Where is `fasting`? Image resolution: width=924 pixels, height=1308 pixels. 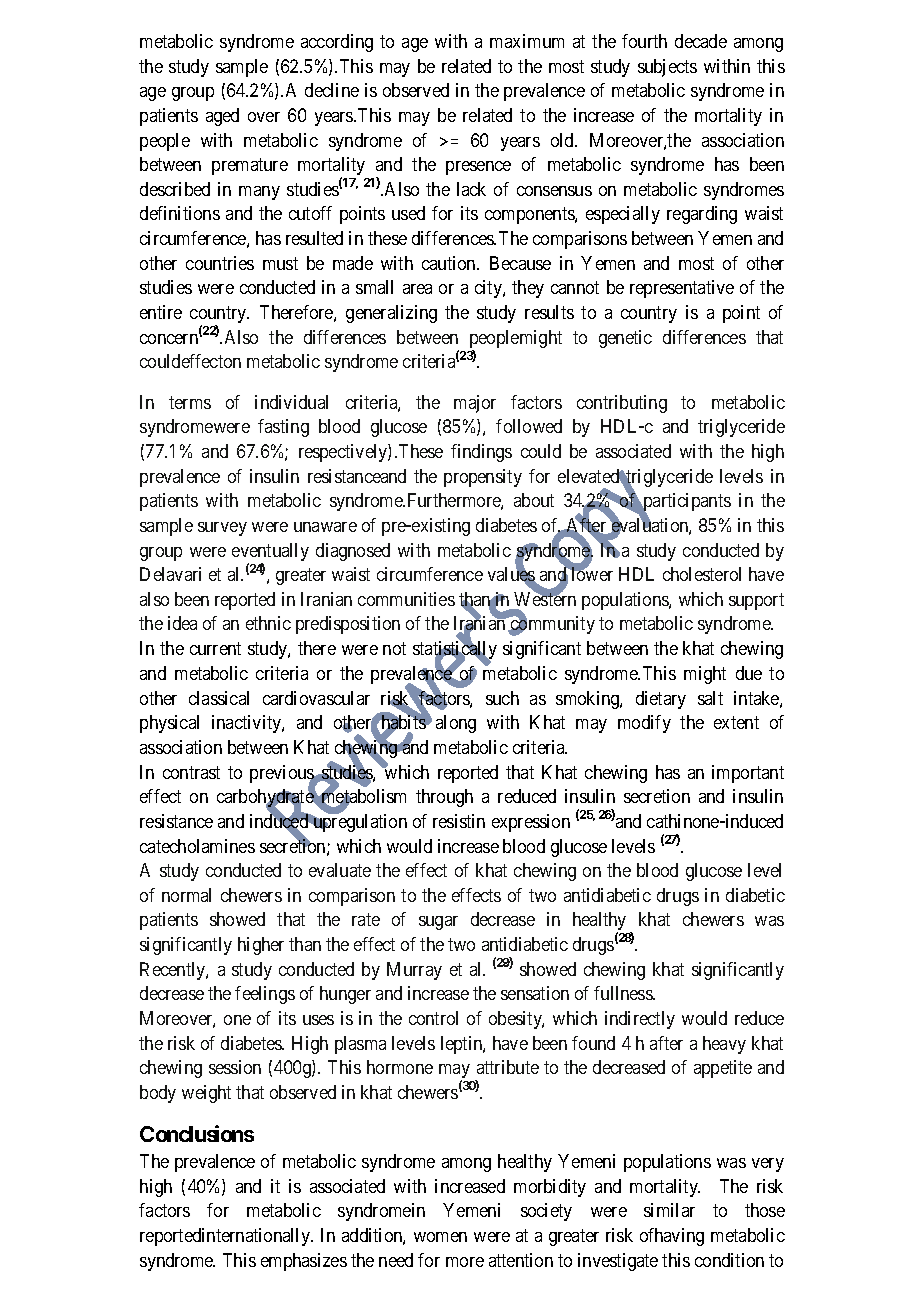
fasting is located at coordinates (283, 428).
